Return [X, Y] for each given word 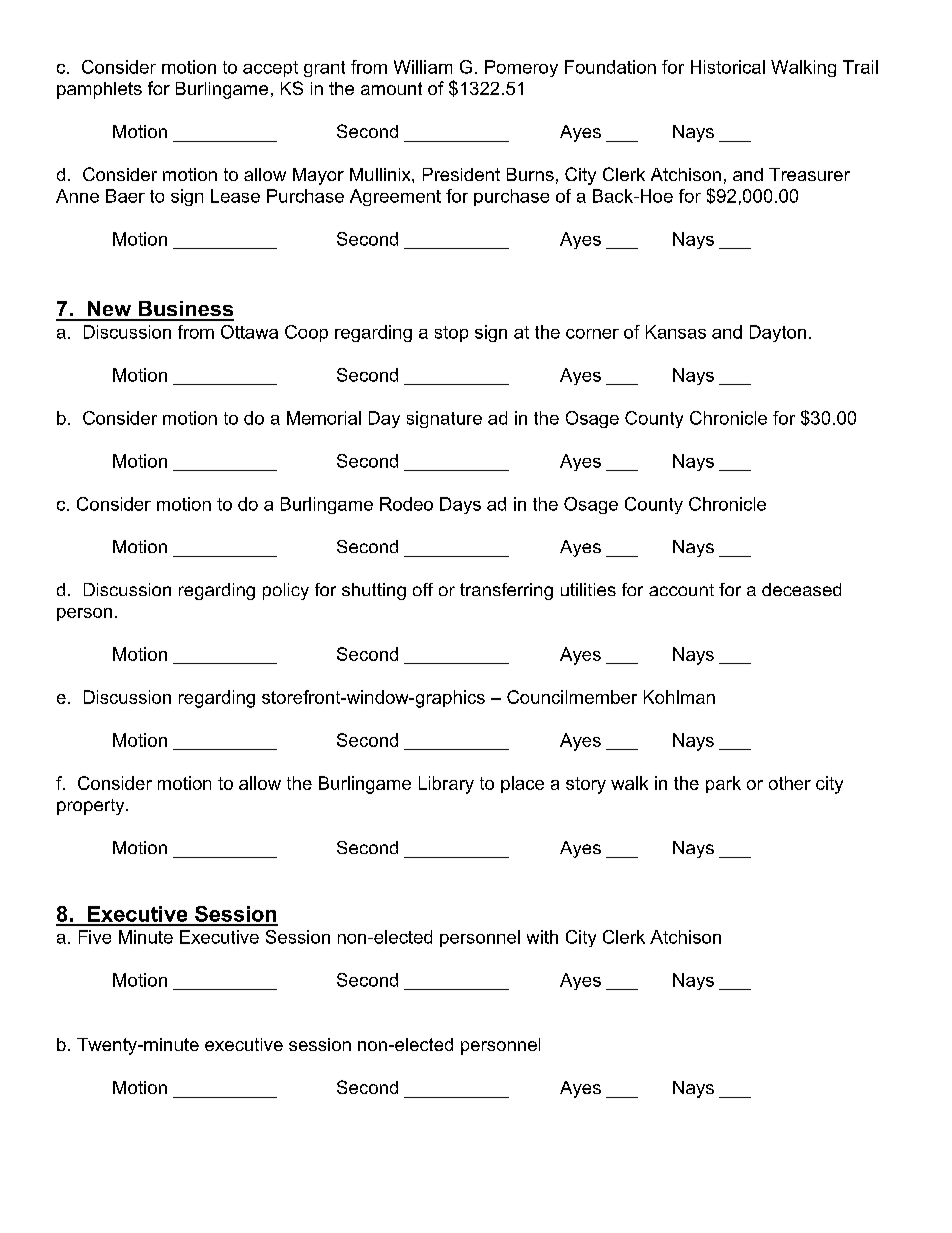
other [790, 783]
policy [286, 591]
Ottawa [249, 332]
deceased [801, 589]
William [423, 67]
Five [95, 937]
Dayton [778, 333]
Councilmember [572, 697]
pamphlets [99, 90]
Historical [728, 67]
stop [451, 334]
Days [460, 505]
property [92, 807]
